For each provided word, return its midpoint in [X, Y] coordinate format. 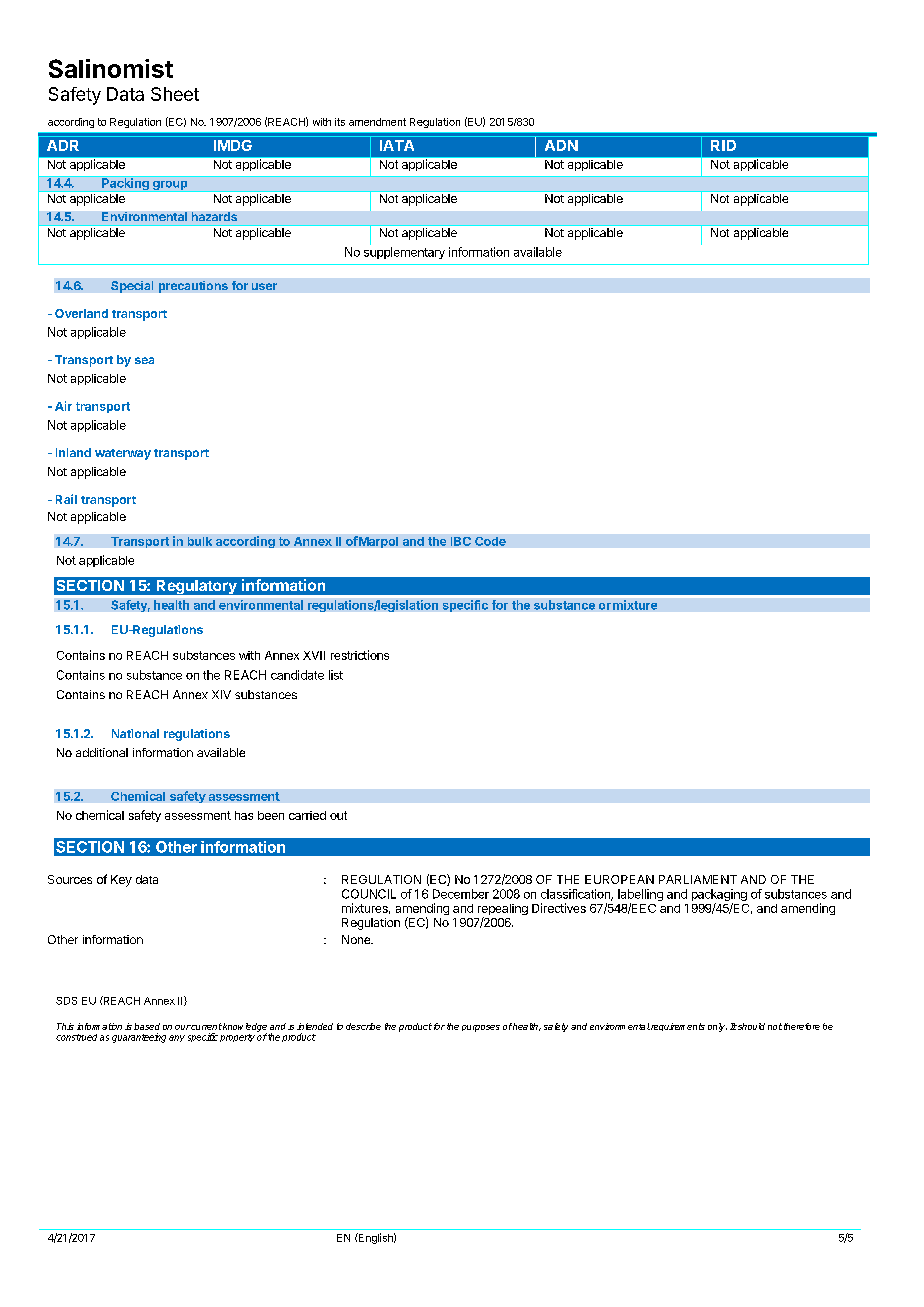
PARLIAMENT [698, 879]
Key [121, 881]
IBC [461, 541]
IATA [397, 145]
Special [132, 287]
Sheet [175, 94]
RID [723, 145]
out [338, 815]
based [147, 1026]
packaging [719, 896]
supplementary [404, 253]
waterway [123, 454]
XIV [221, 694]
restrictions [360, 655]
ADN [561, 145]
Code [490, 541]
